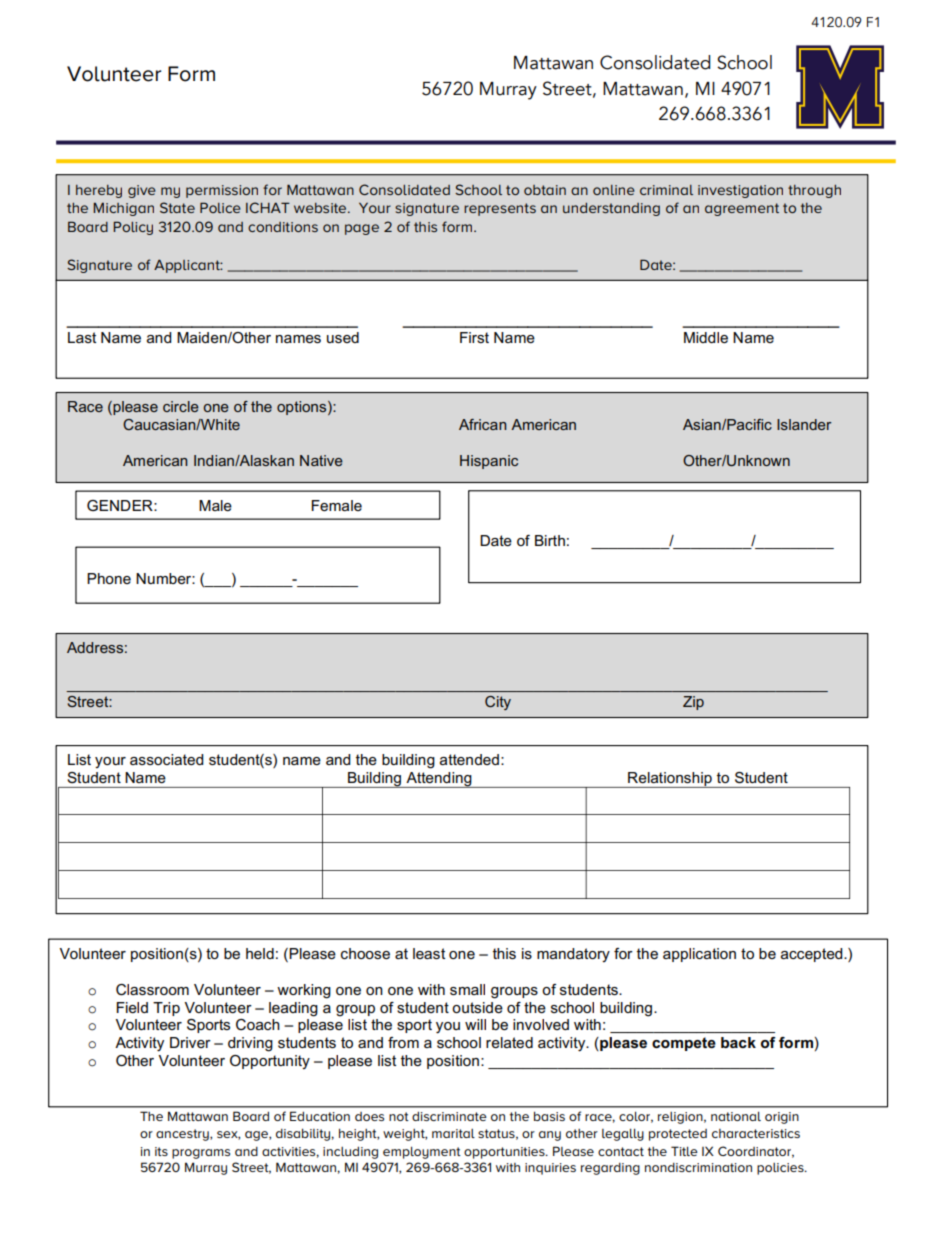 The height and width of the screenshot is (1233, 952). I want to click on represents, so click(500, 209).
